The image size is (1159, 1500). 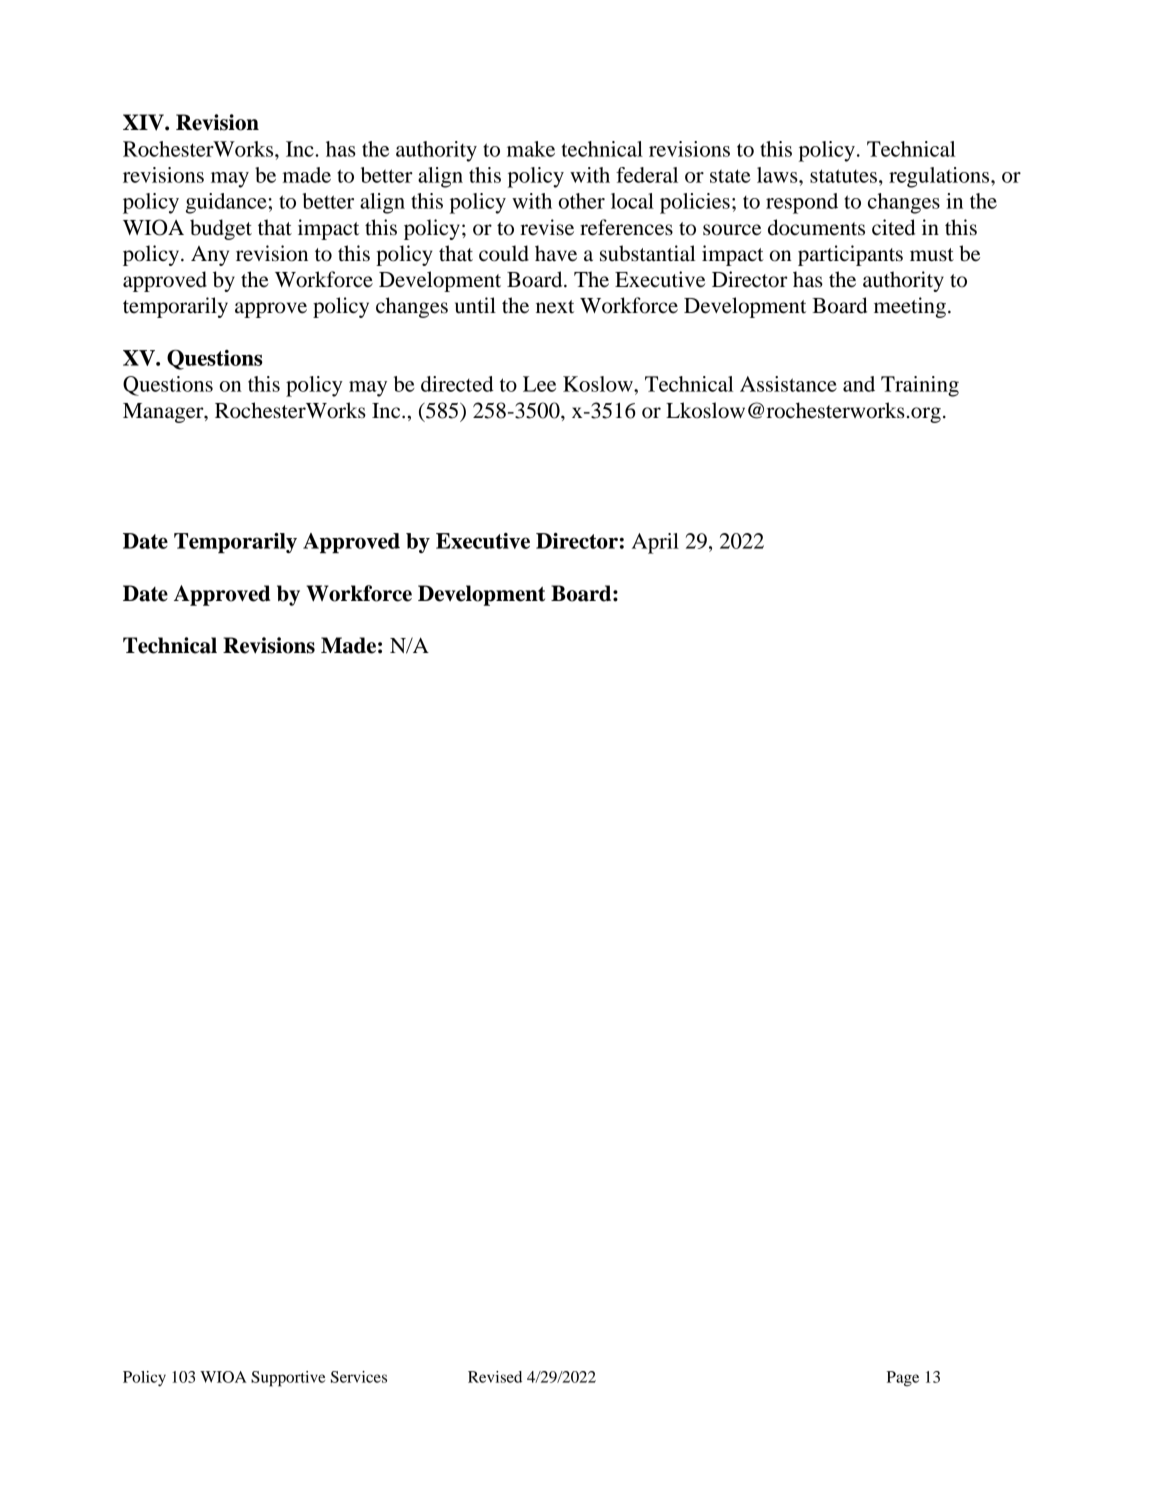 What do you see at coordinates (843, 176) in the screenshot?
I see `statutes` at bounding box center [843, 176].
